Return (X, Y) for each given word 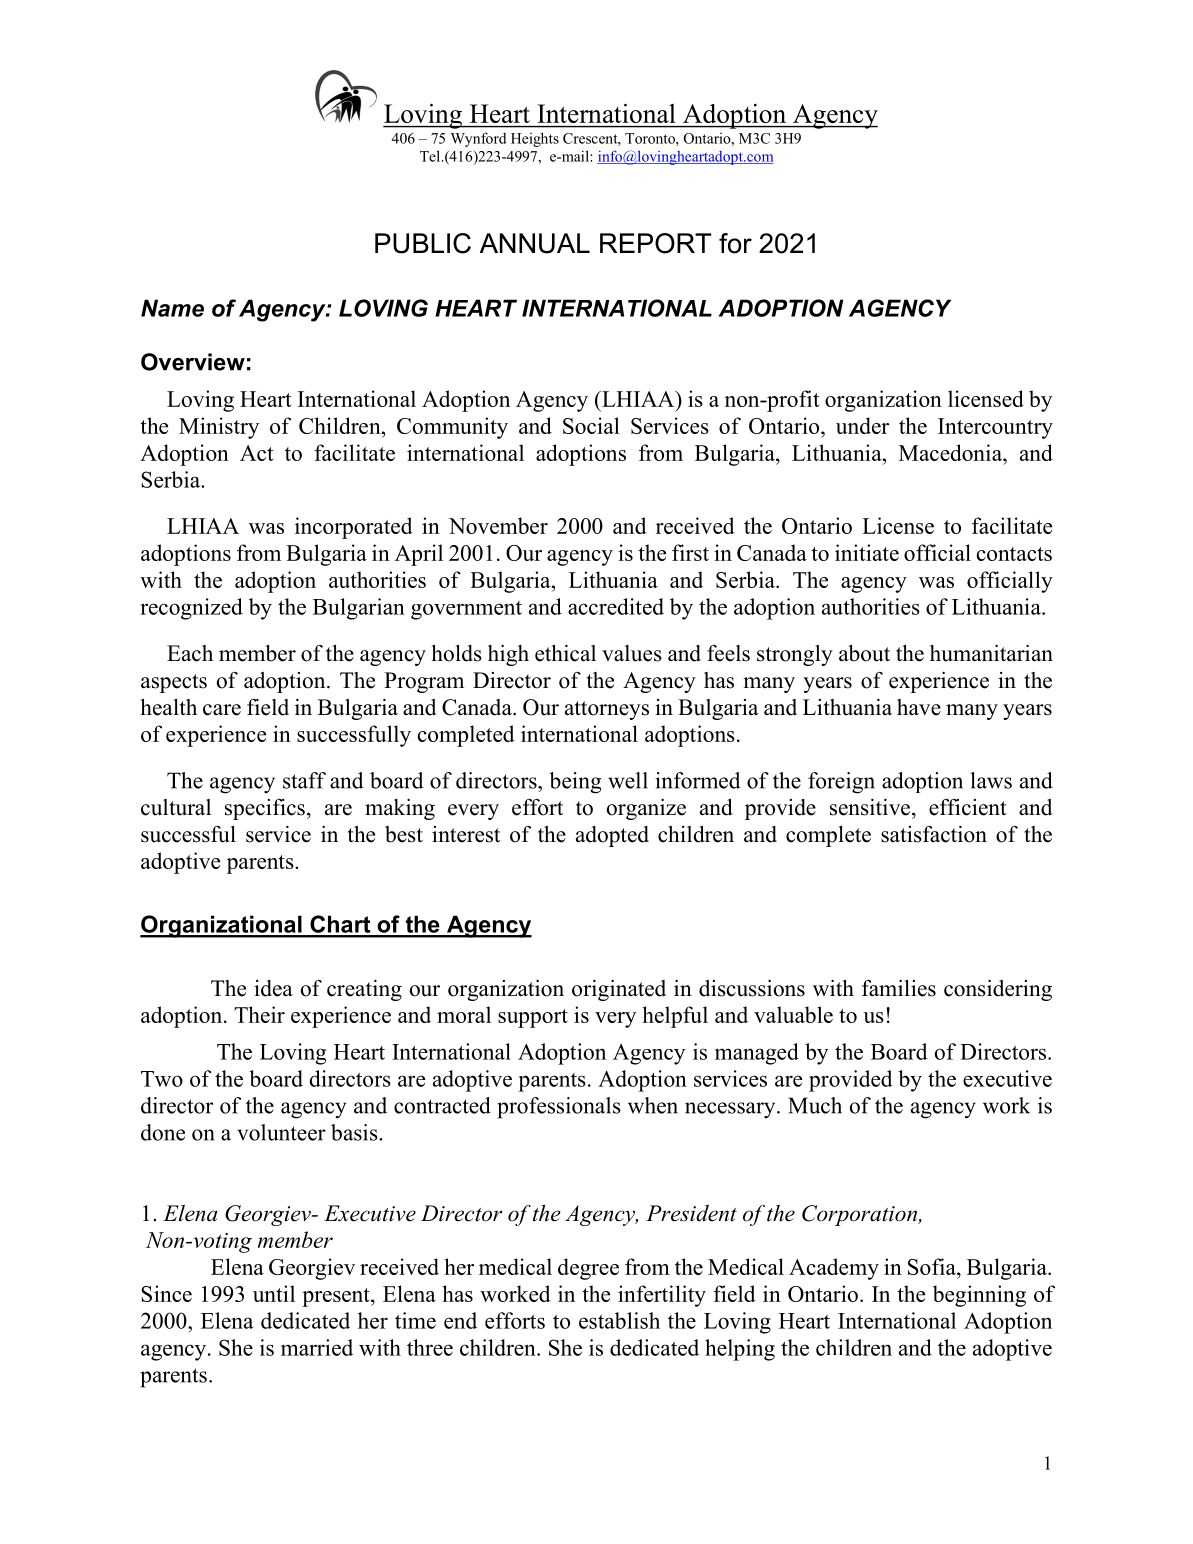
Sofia (933, 1266)
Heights (535, 139)
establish (619, 1320)
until (274, 1293)
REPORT (655, 243)
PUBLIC (423, 243)
